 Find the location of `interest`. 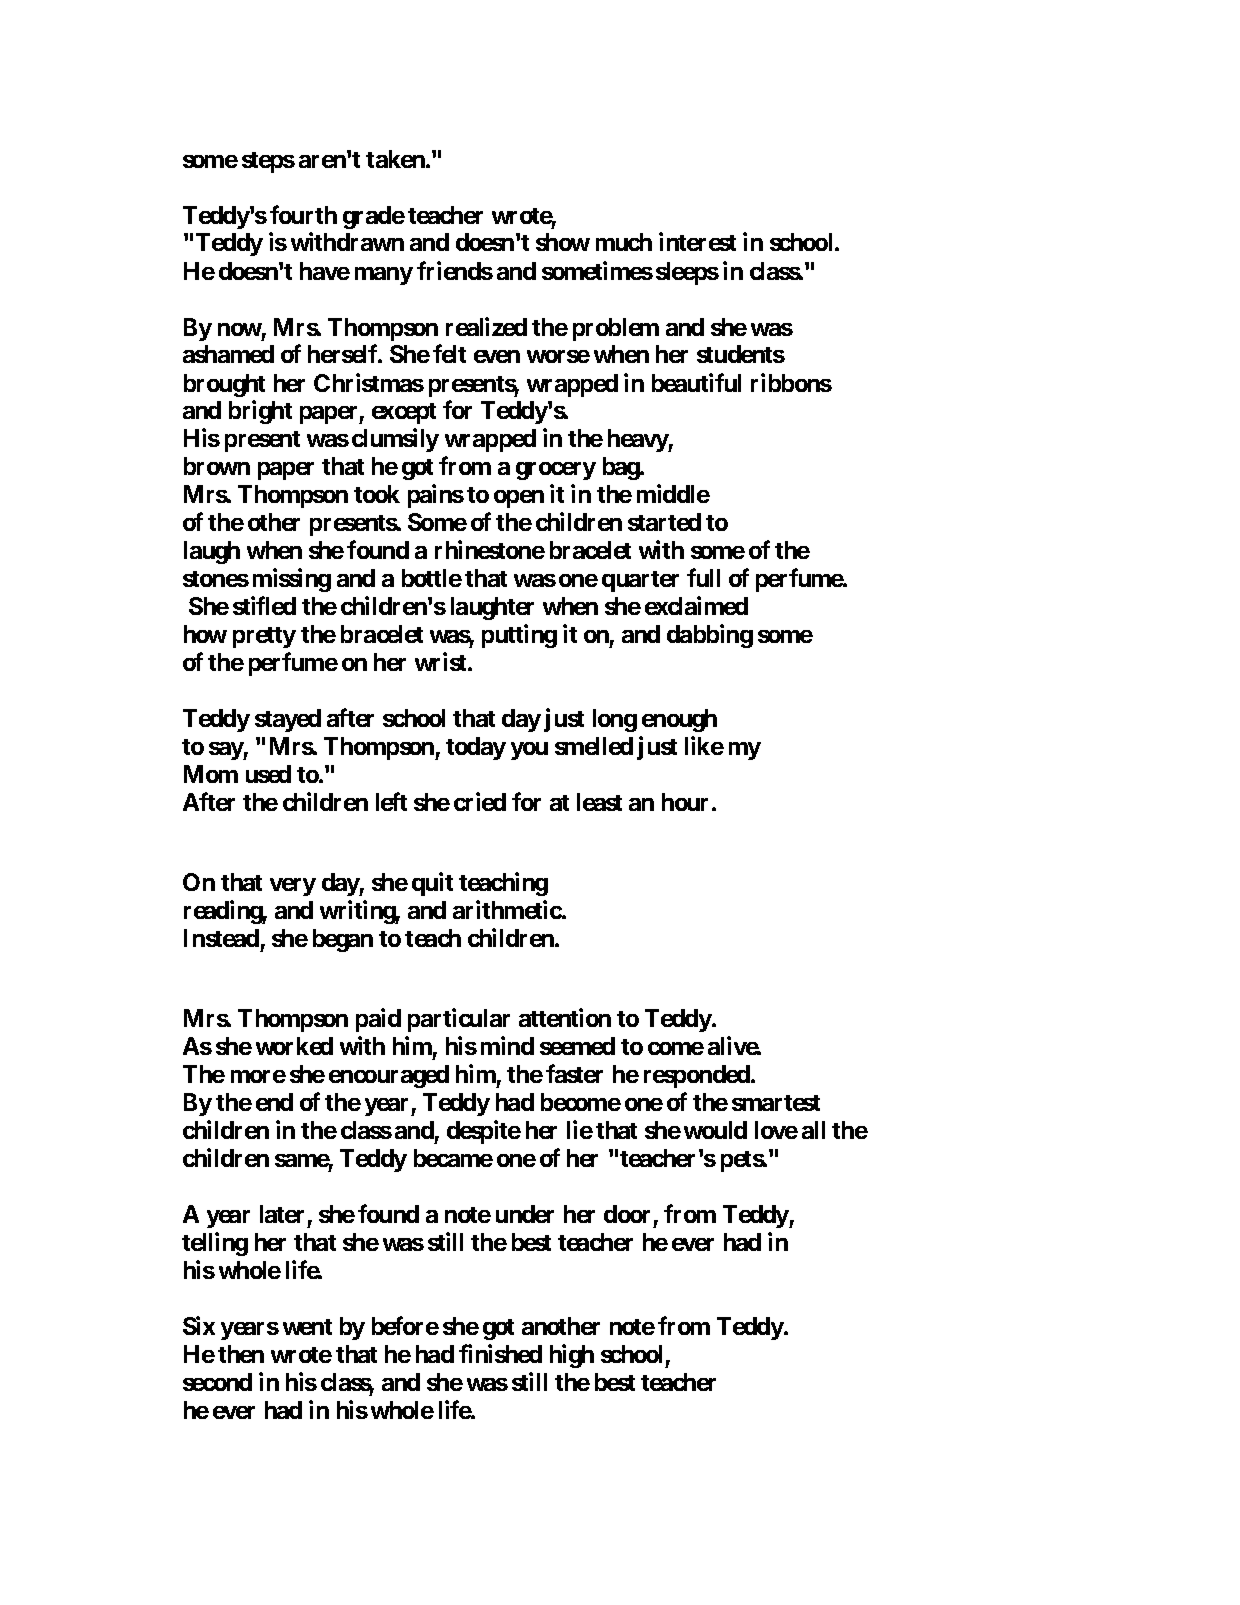

interest is located at coordinates (697, 242).
